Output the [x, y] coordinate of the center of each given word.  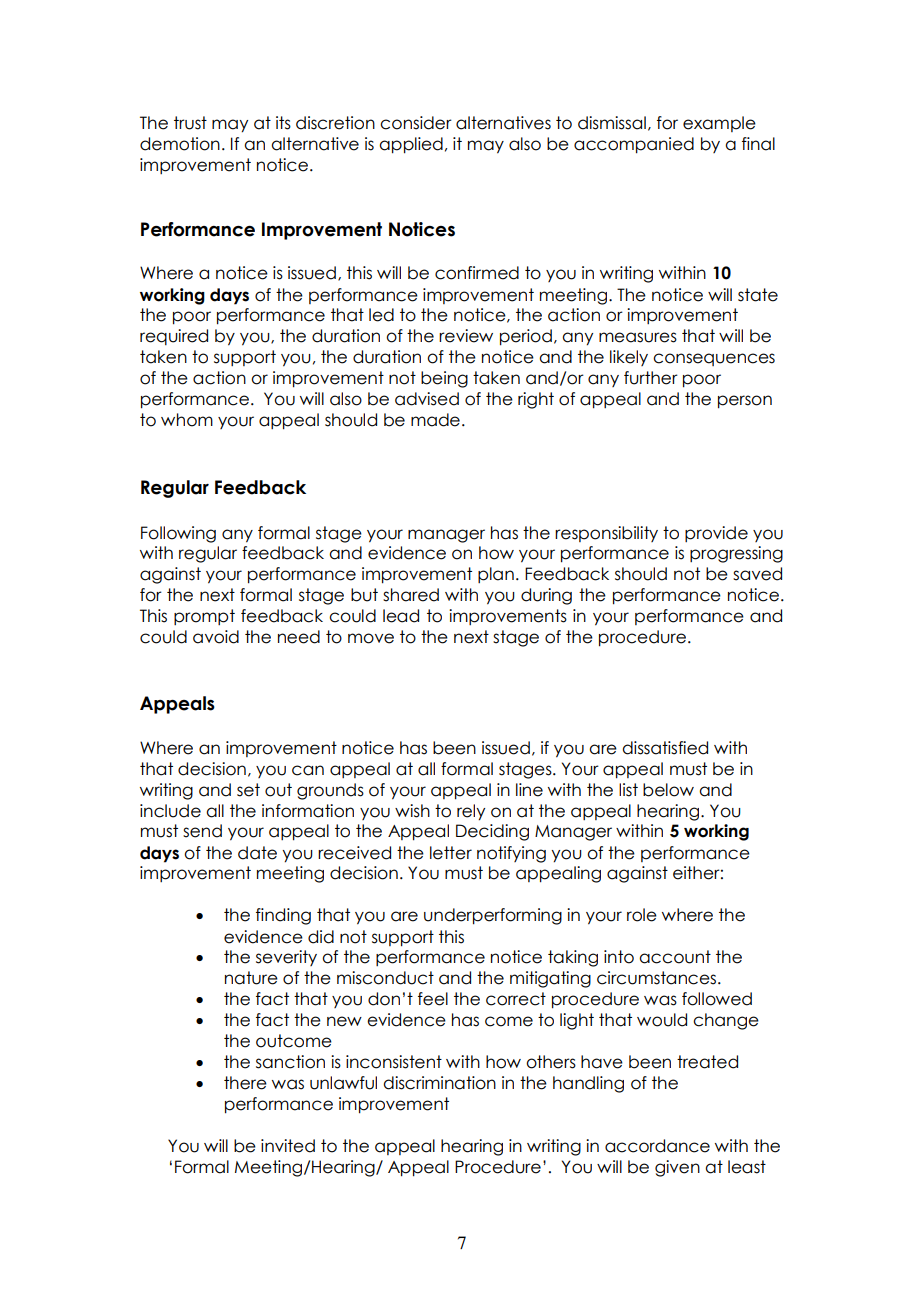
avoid [216, 637]
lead [401, 616]
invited [288, 1146]
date [257, 853]
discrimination [439, 1083]
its [283, 123]
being [444, 379]
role [642, 915]
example [719, 124]
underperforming [493, 916]
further [651, 378]
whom [187, 420]
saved [757, 574]
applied [411, 145]
